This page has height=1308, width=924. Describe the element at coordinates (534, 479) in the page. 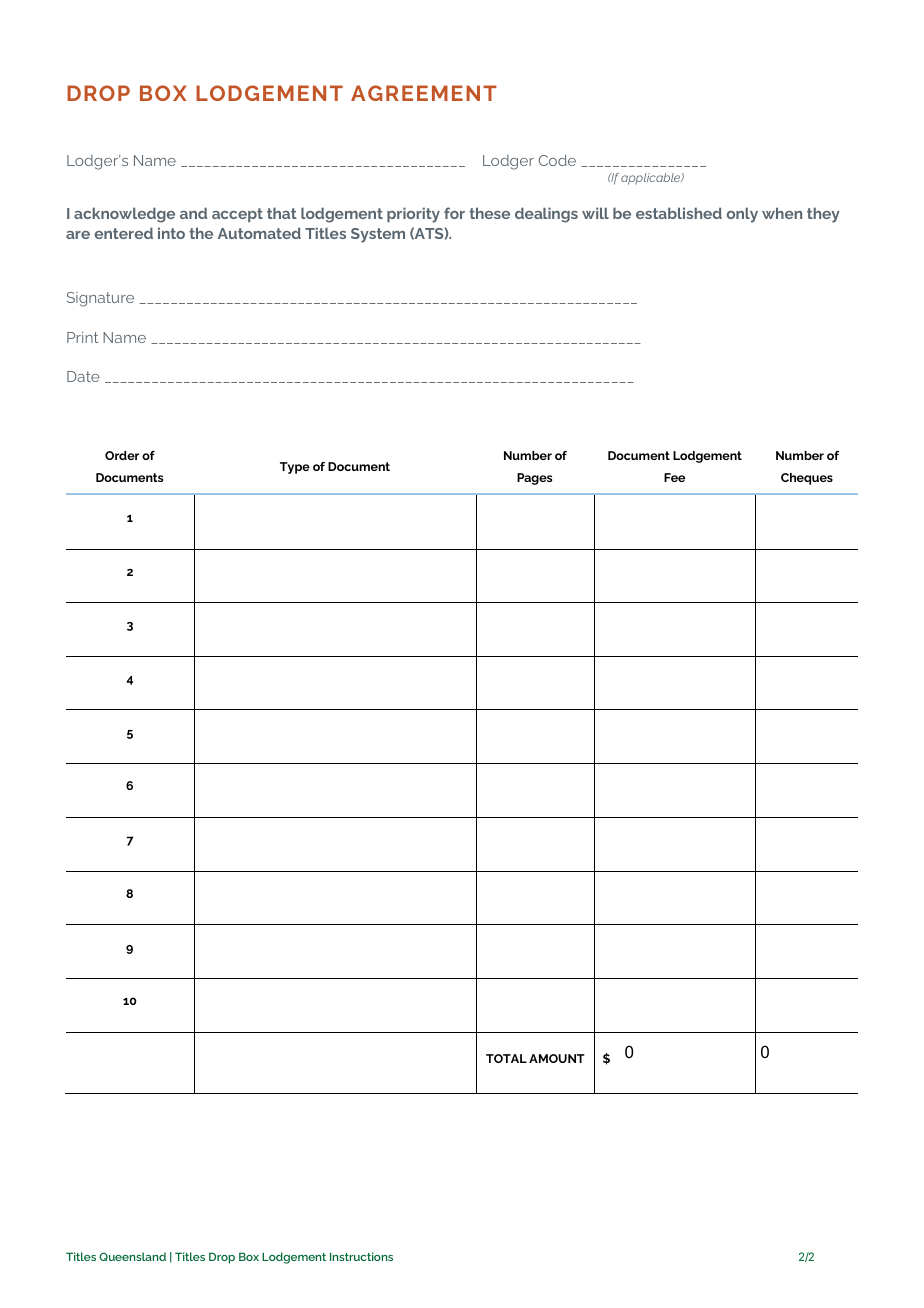

I see `Pages` at that location.
